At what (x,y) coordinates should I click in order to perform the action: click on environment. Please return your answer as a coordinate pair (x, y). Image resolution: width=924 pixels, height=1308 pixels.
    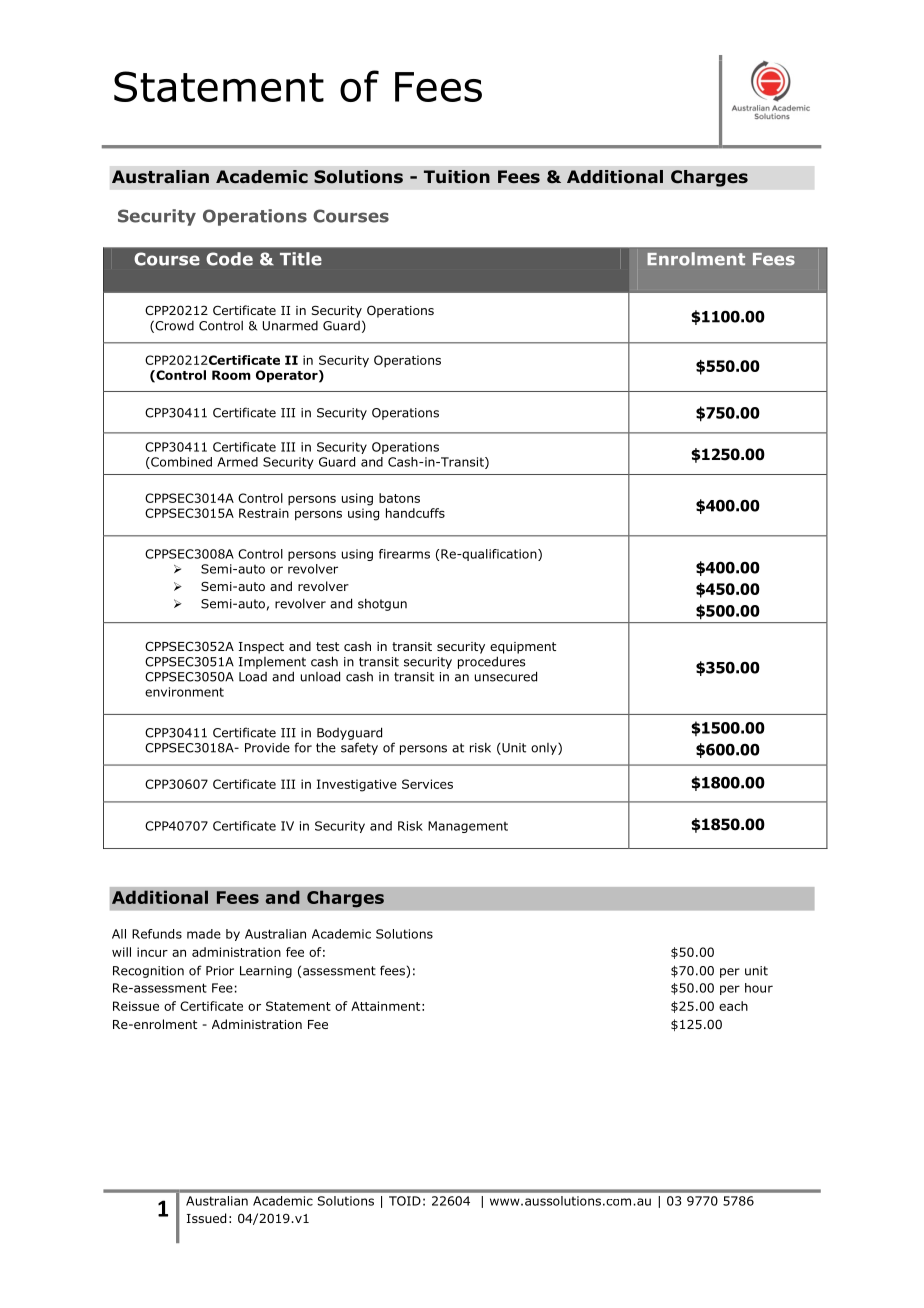
    Looking at the image, I should click on (184, 692).
